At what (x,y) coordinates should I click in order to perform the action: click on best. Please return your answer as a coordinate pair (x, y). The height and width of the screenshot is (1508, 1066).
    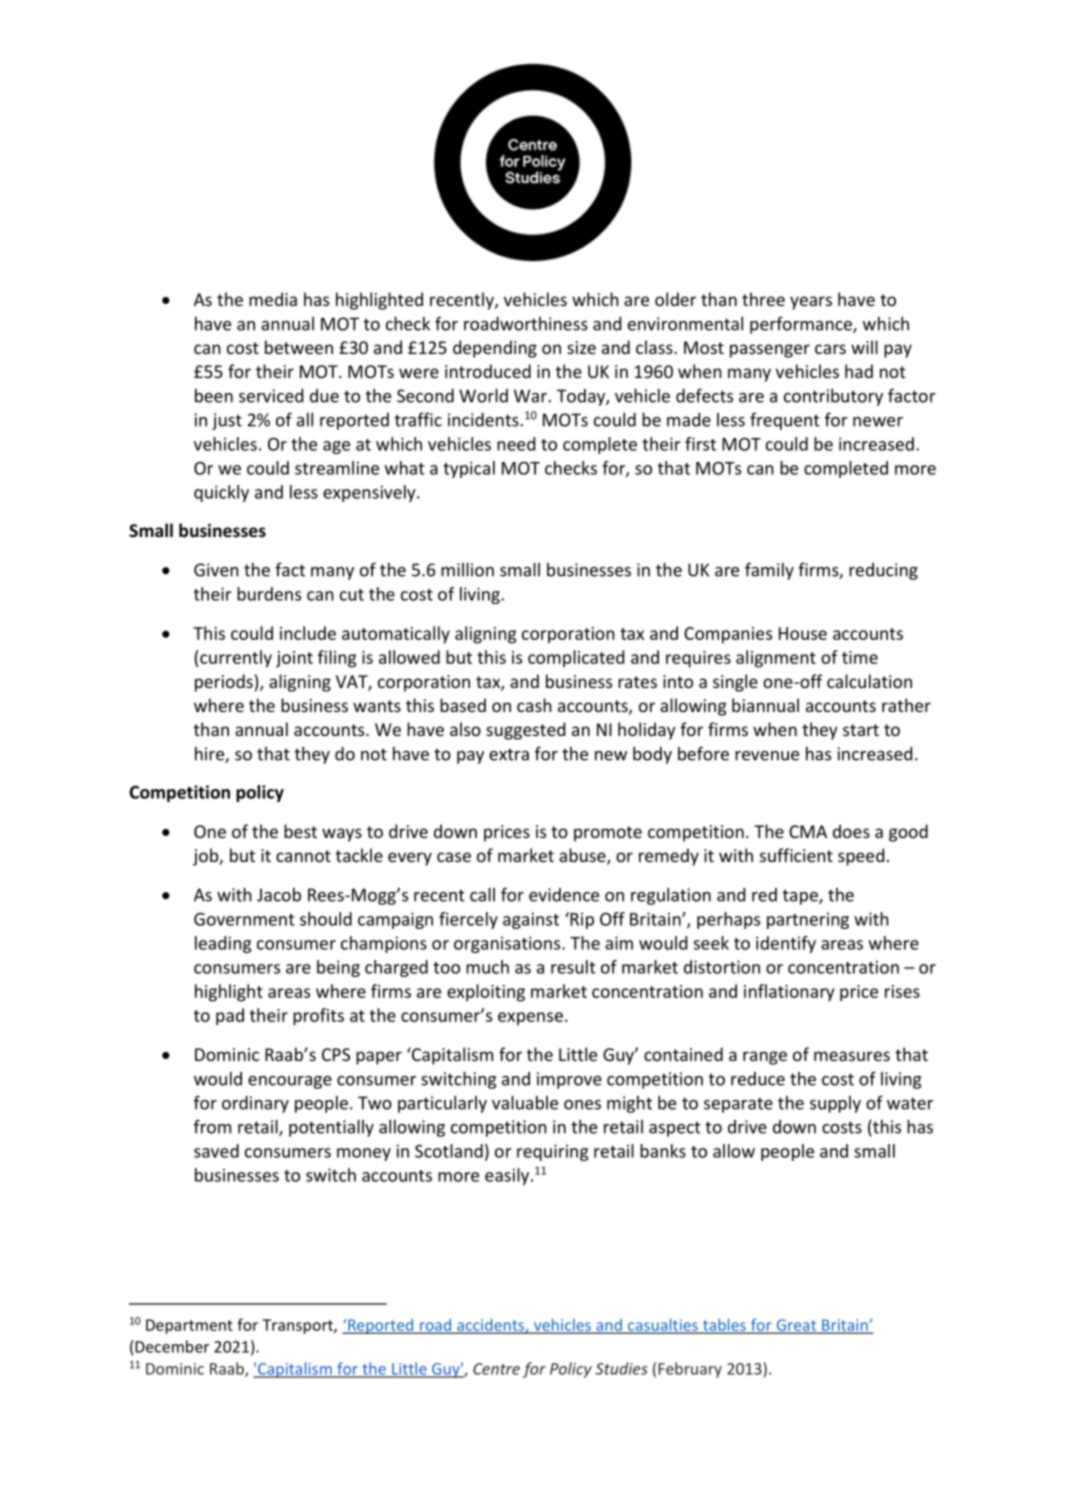
    Looking at the image, I should click on (300, 831).
